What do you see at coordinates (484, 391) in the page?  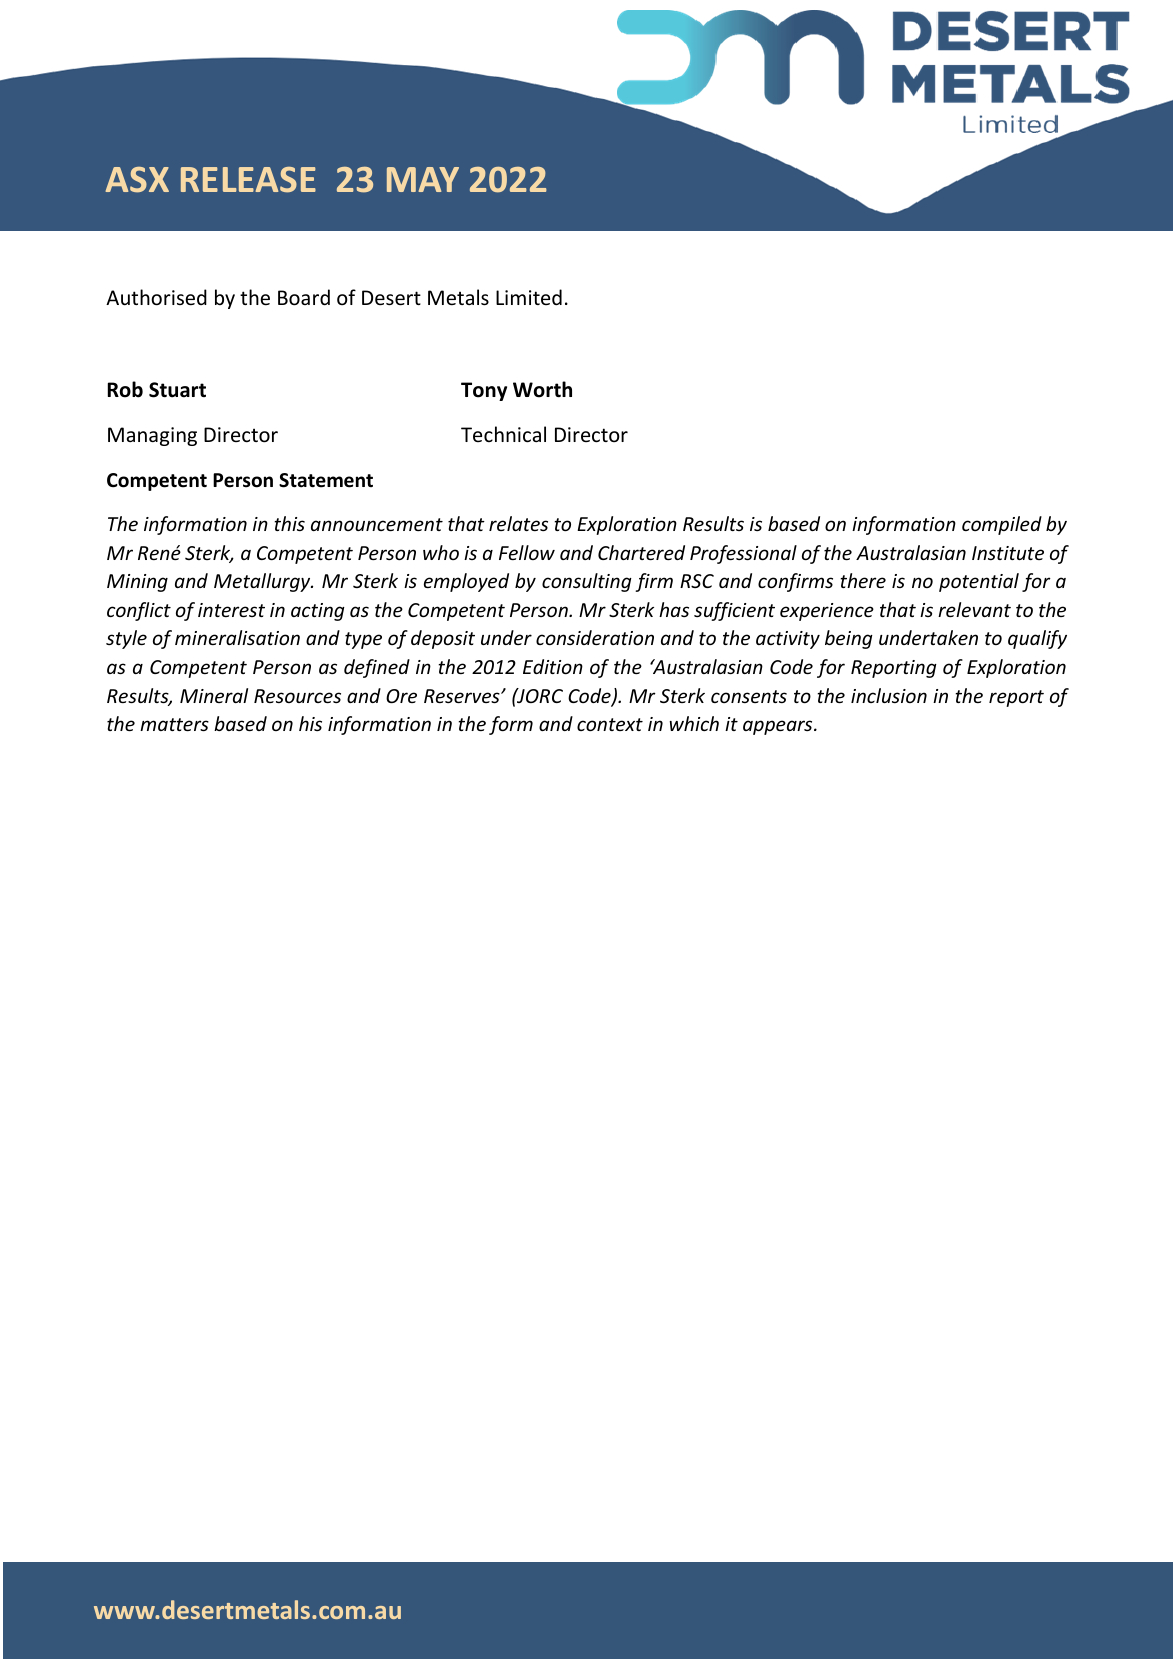 I see `Tony` at bounding box center [484, 391].
